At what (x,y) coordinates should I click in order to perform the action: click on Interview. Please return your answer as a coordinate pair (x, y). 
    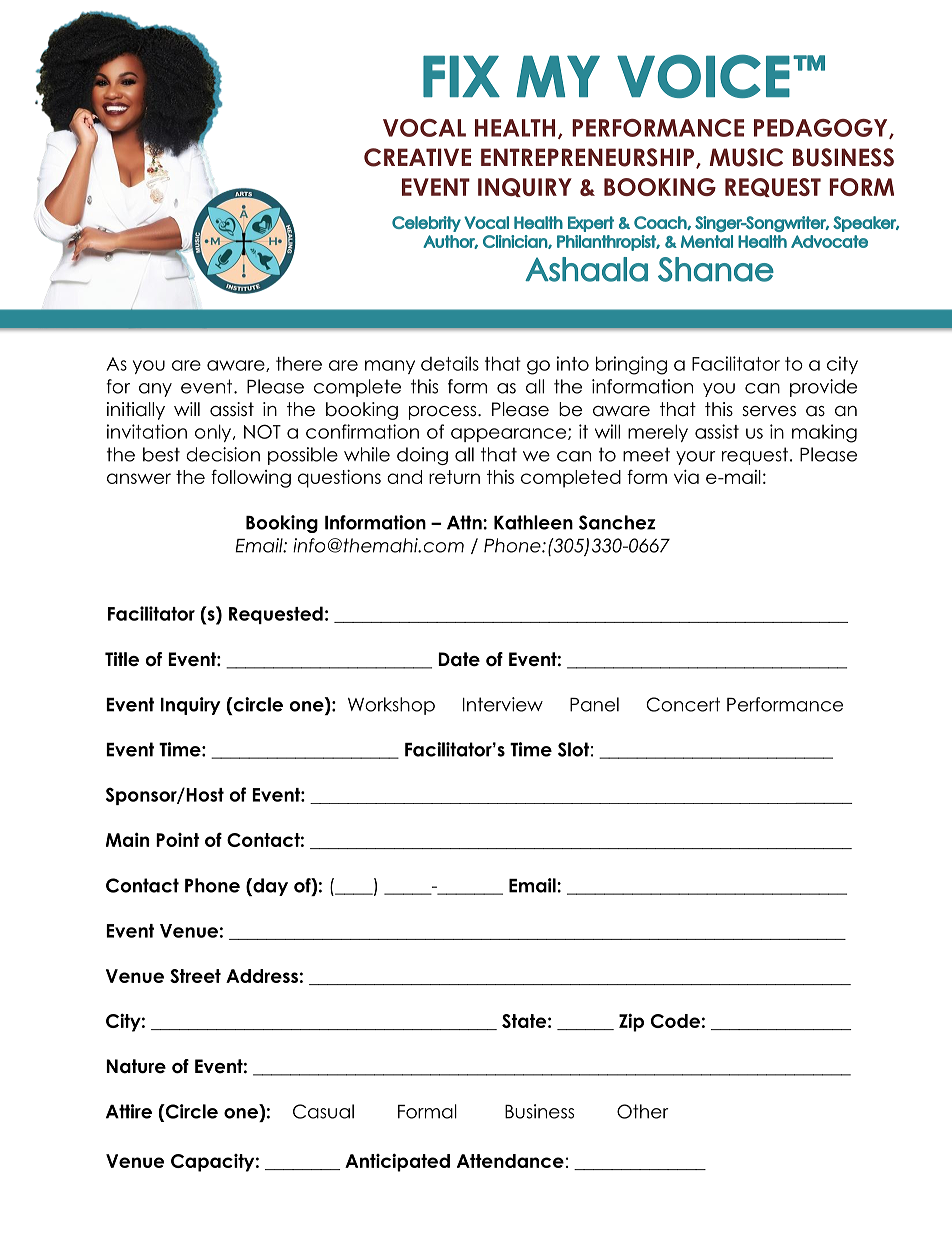
    Looking at the image, I should click on (503, 704).
